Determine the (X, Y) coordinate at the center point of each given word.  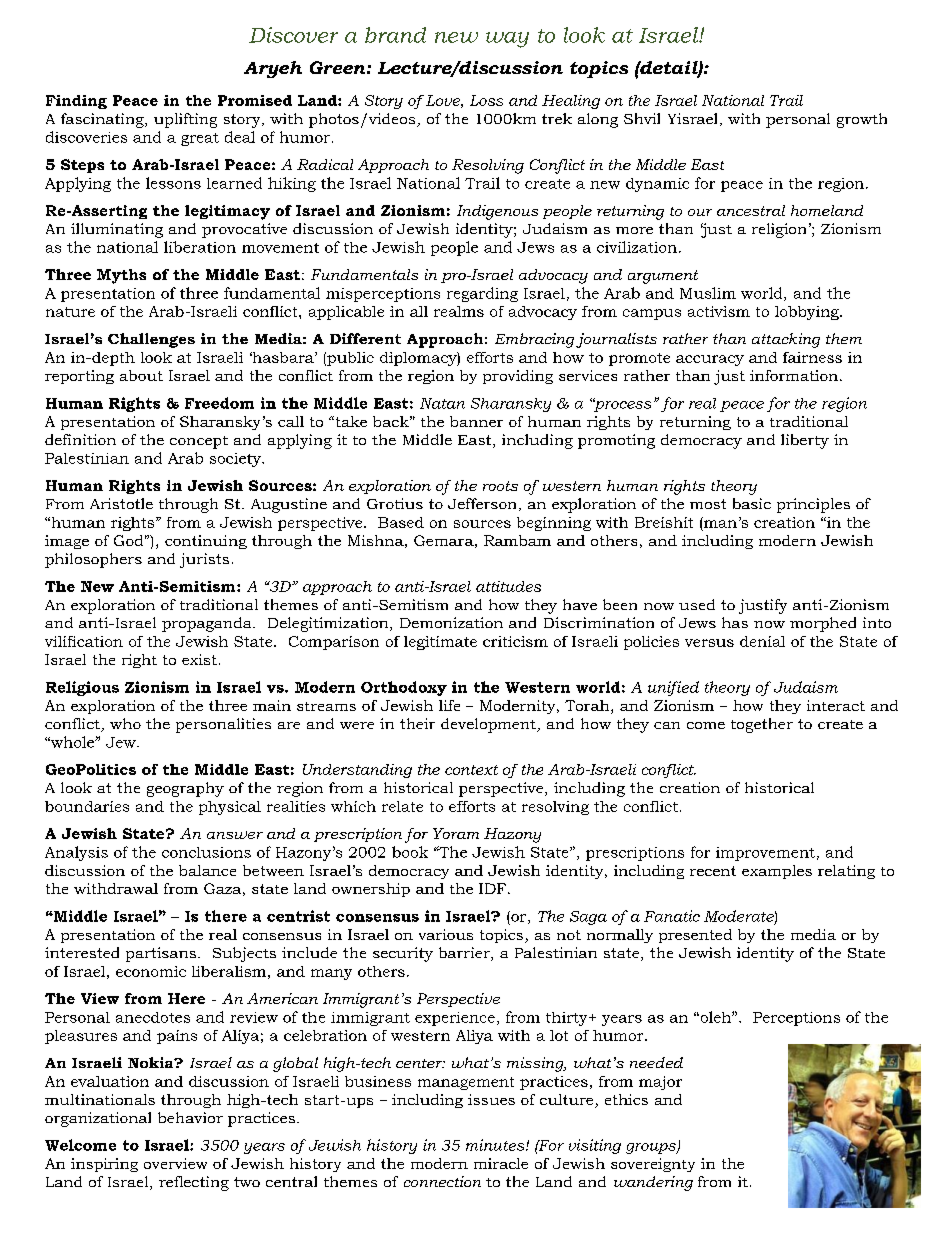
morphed (823, 624)
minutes (496, 1145)
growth (862, 120)
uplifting (185, 120)
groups (652, 1148)
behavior (190, 1117)
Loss (486, 100)
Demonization (451, 622)
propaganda (208, 624)
